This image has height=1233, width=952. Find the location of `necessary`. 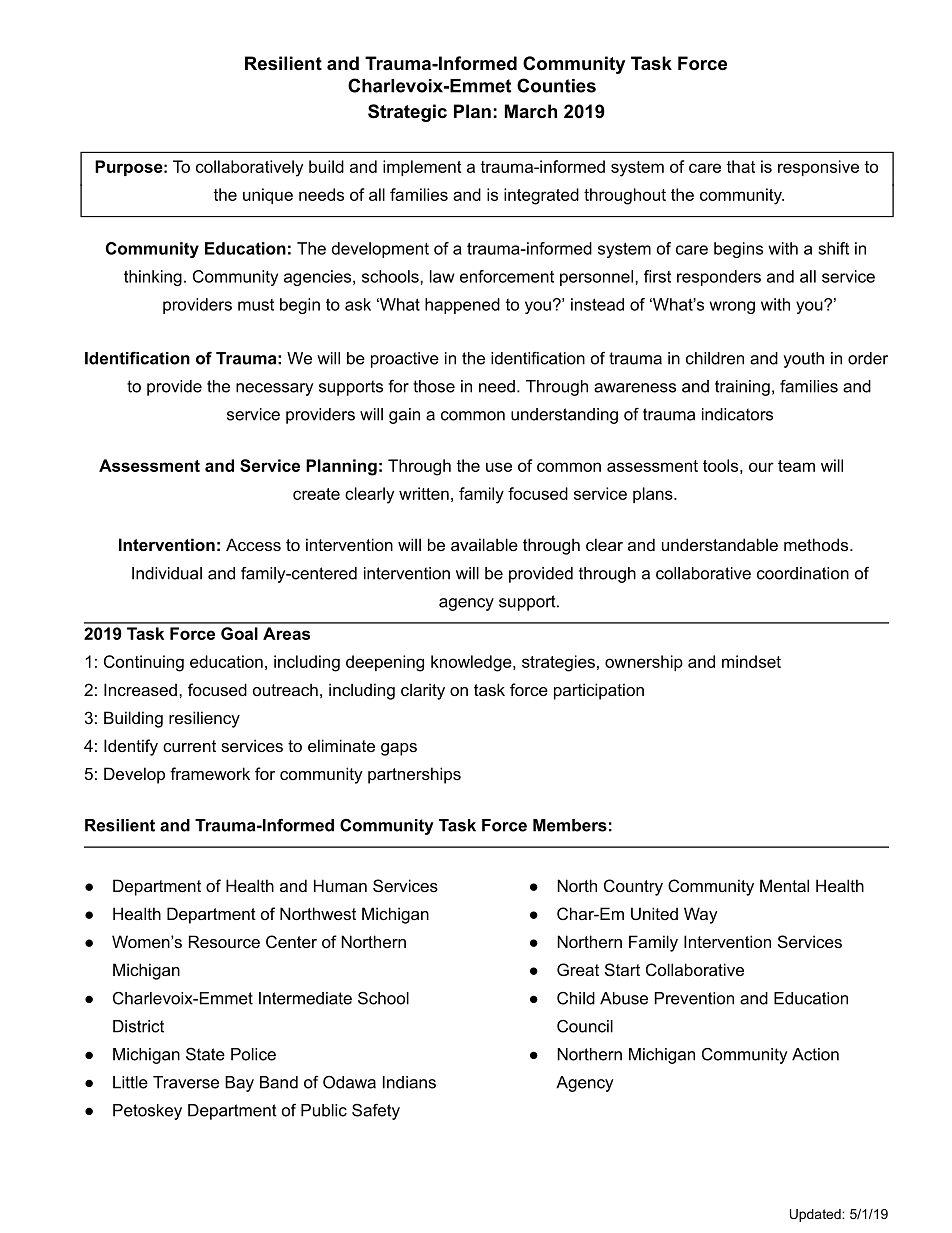

necessary is located at coordinates (274, 389).
